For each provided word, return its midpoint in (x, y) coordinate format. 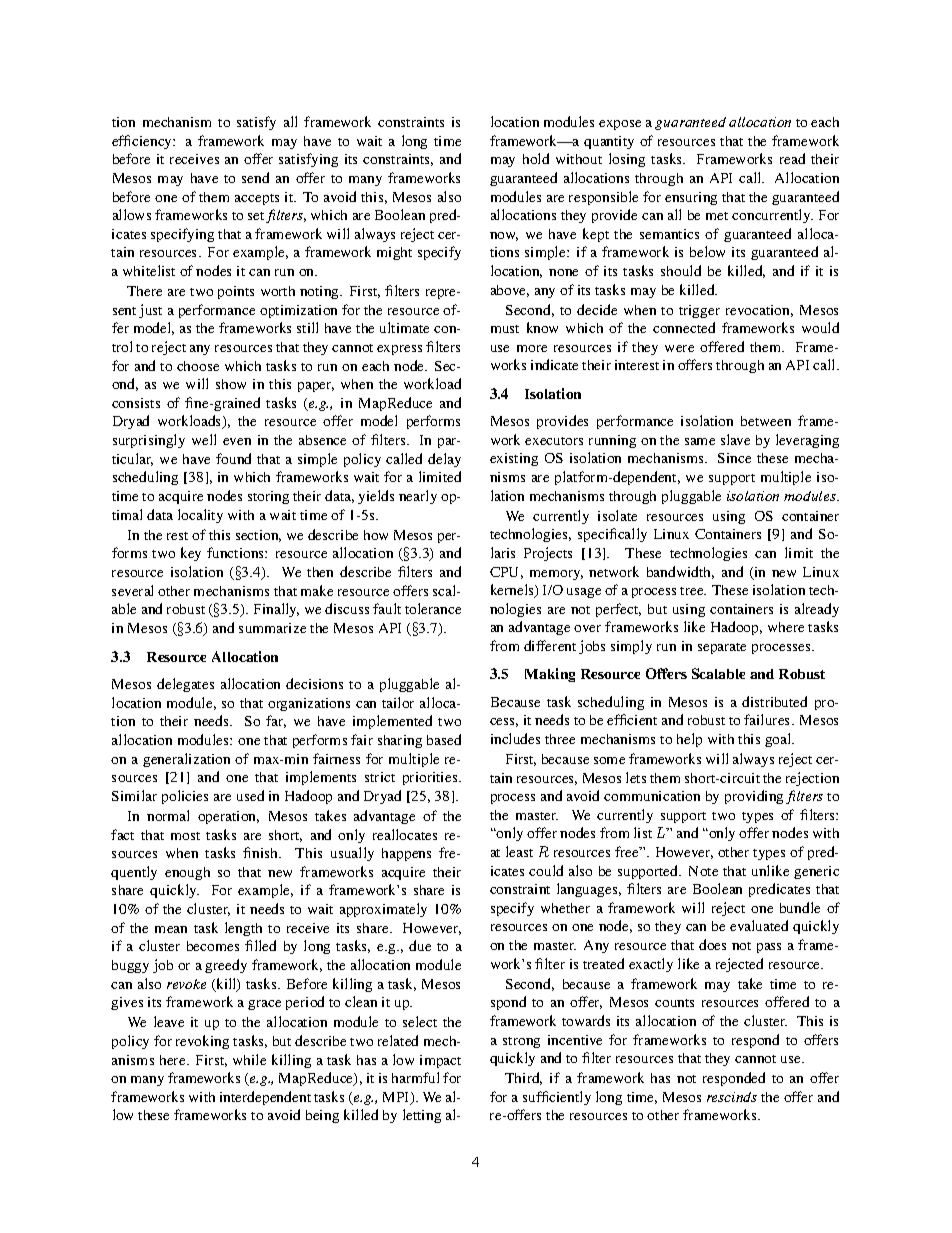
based (444, 739)
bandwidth (680, 572)
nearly (418, 497)
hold (536, 158)
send (255, 177)
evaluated (759, 925)
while (249, 1059)
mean (171, 929)
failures (768, 719)
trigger (699, 311)
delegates (185, 685)
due (420, 945)
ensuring (691, 198)
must (505, 329)
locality (200, 516)
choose (198, 366)
